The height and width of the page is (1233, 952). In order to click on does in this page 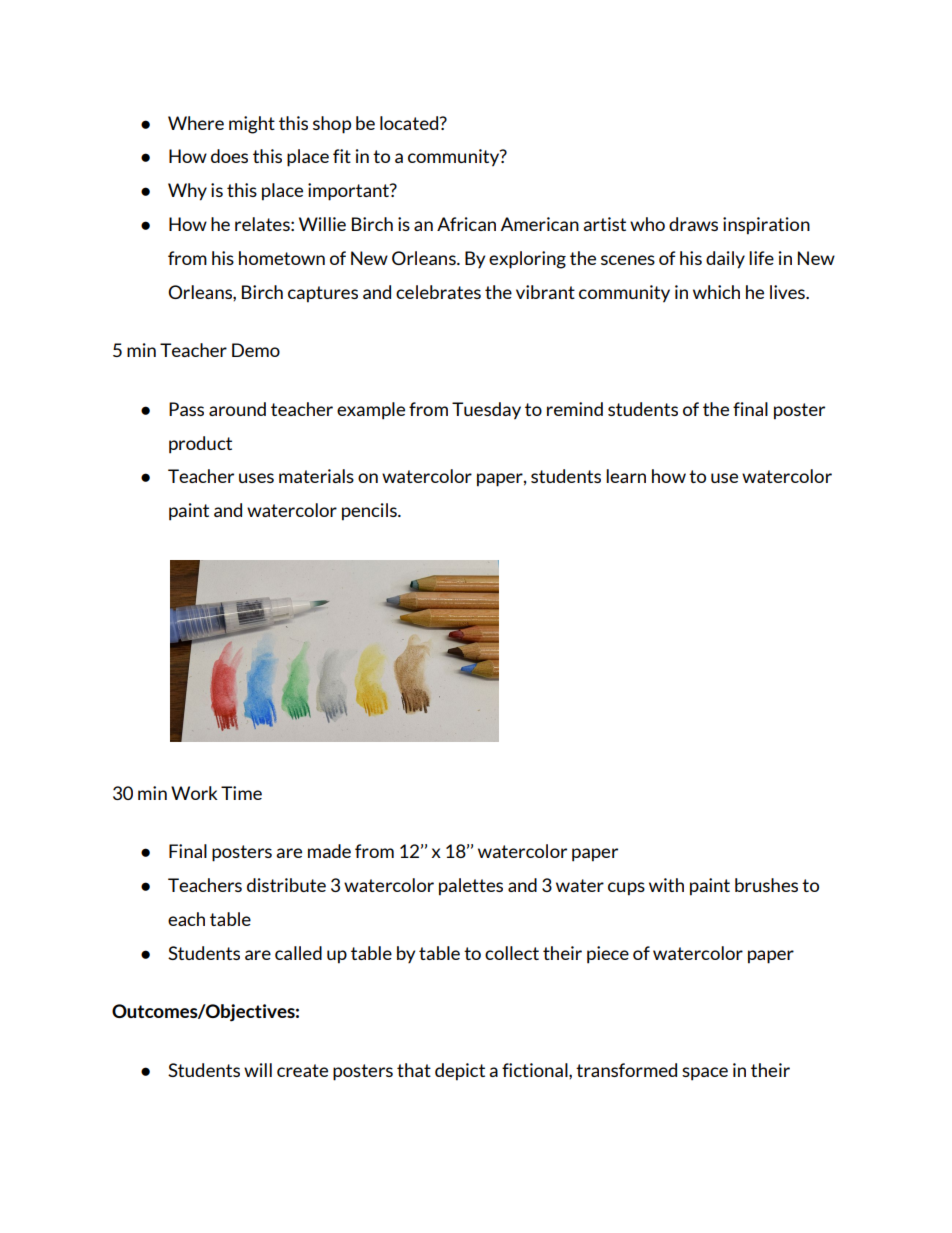, I will do `click(229, 156)`.
